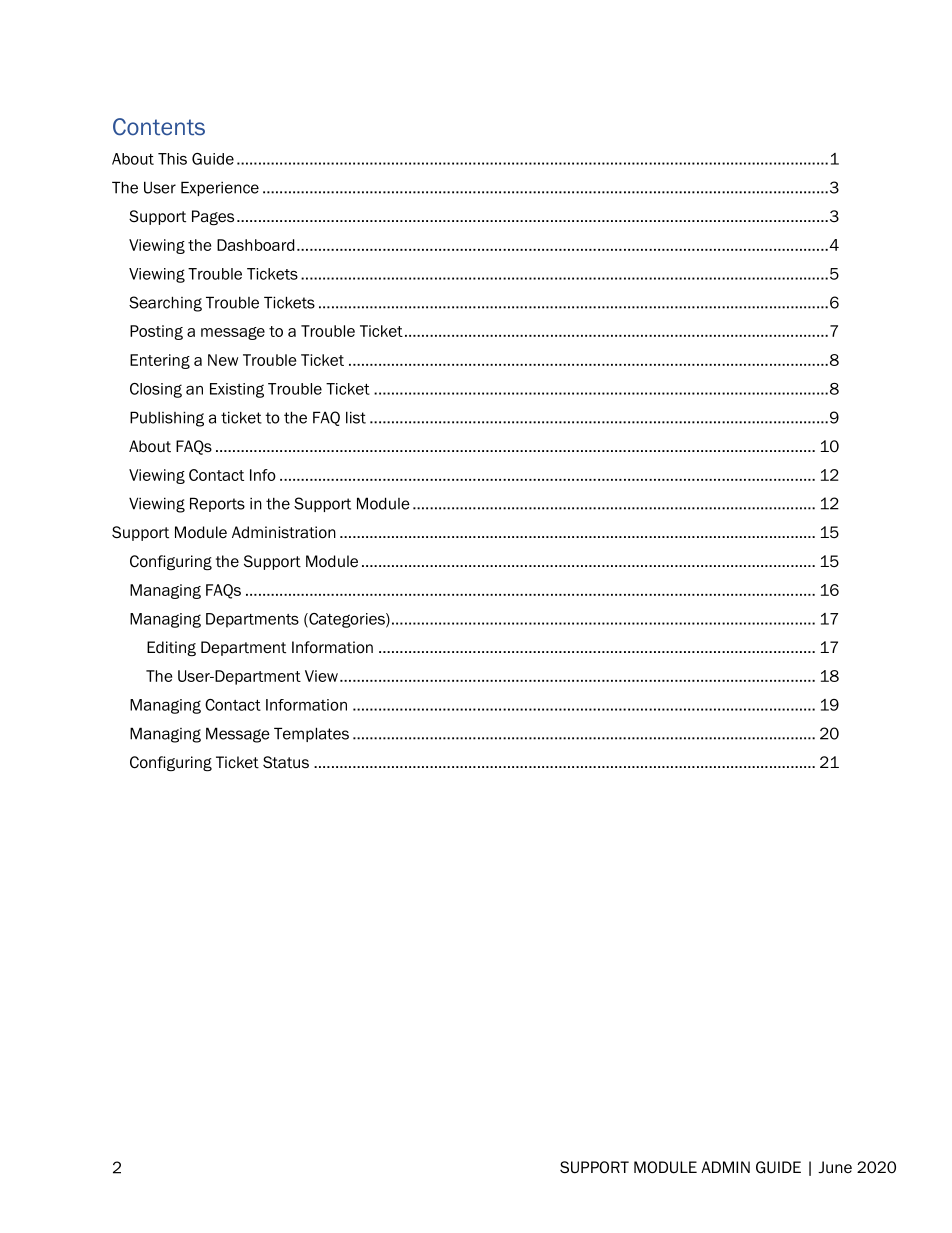  What do you see at coordinates (356, 417) in the screenshot?
I see `list` at bounding box center [356, 417].
